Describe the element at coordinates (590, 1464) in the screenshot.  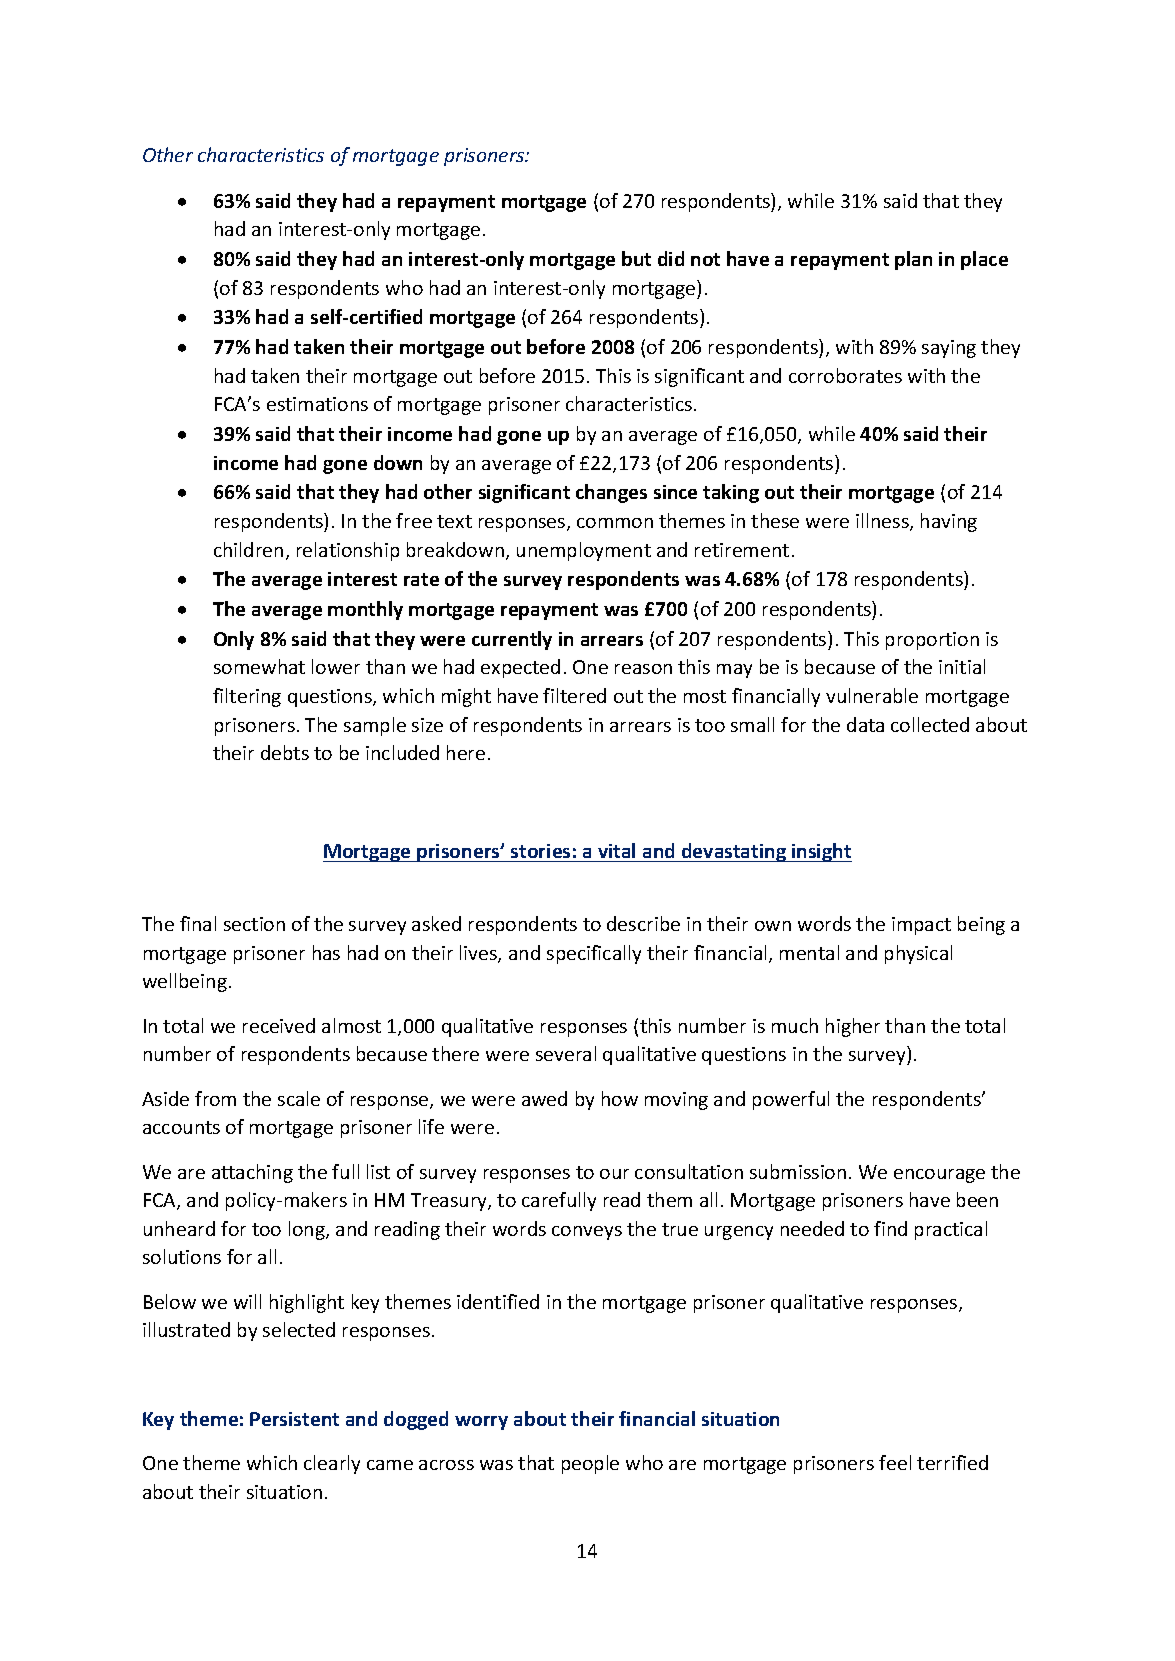
I see `people` at that location.
